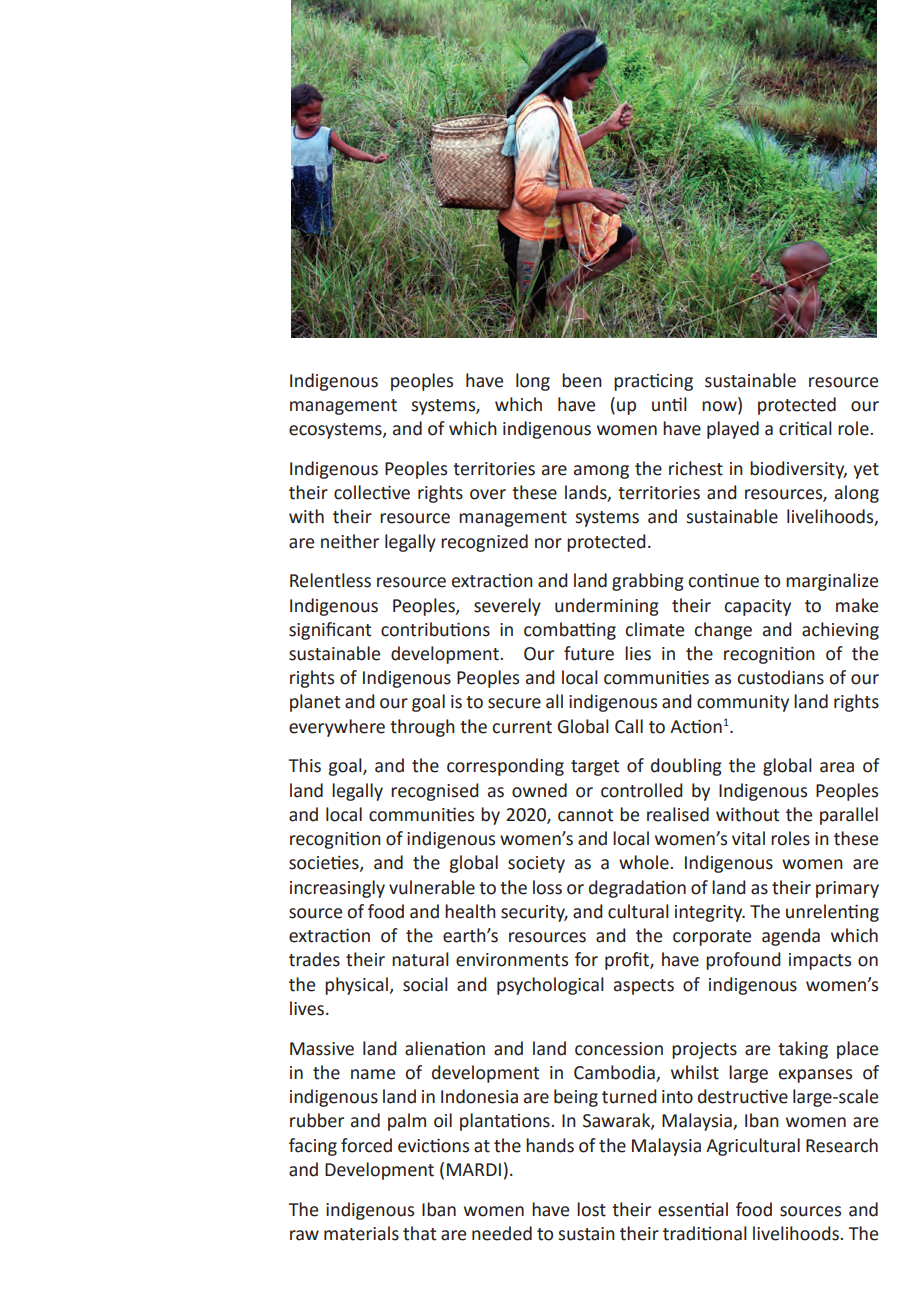 The width and height of the page is (924, 1308). I want to click on physical, so click(356, 986).
